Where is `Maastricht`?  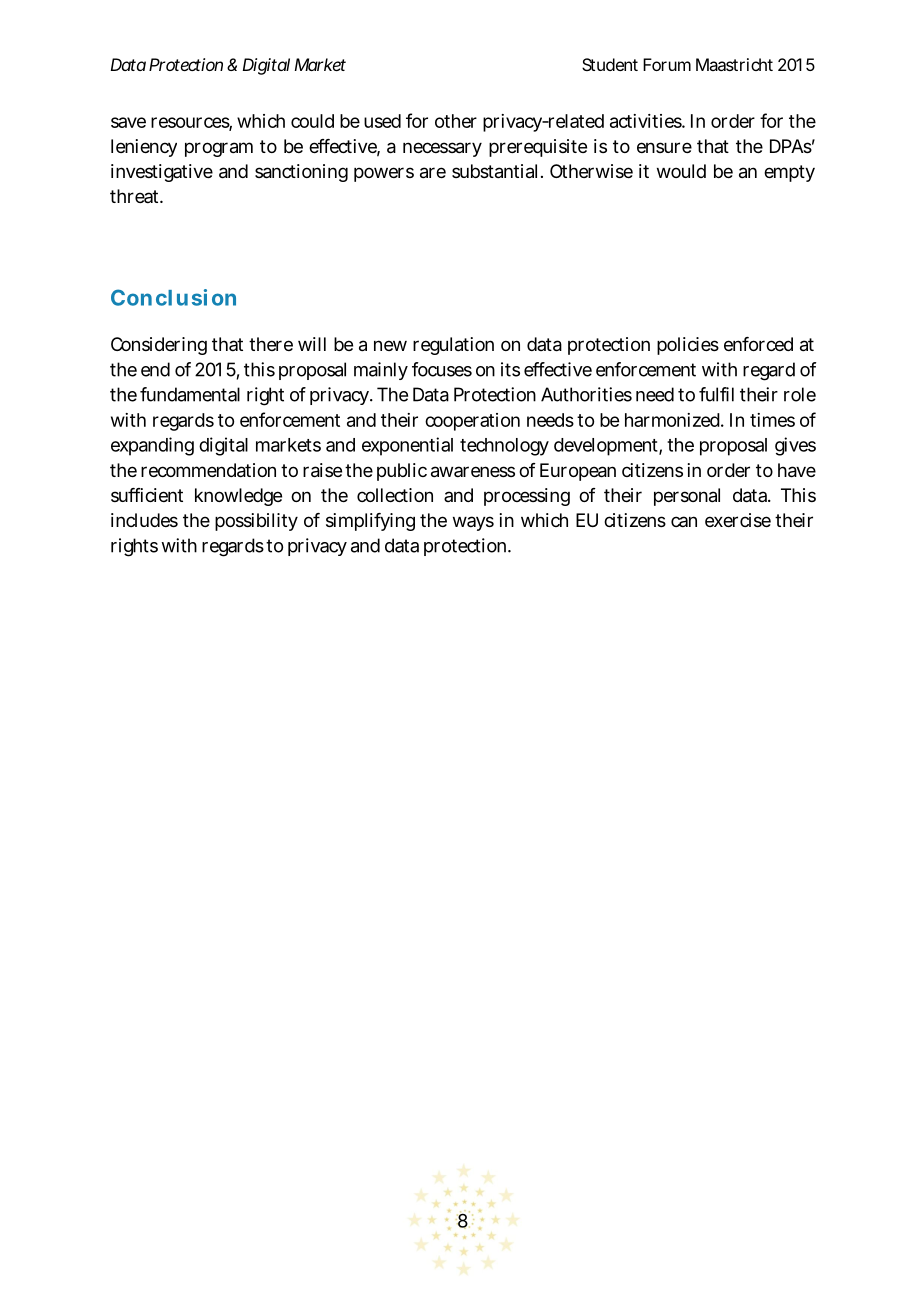
Maastricht is located at coordinates (734, 64).
